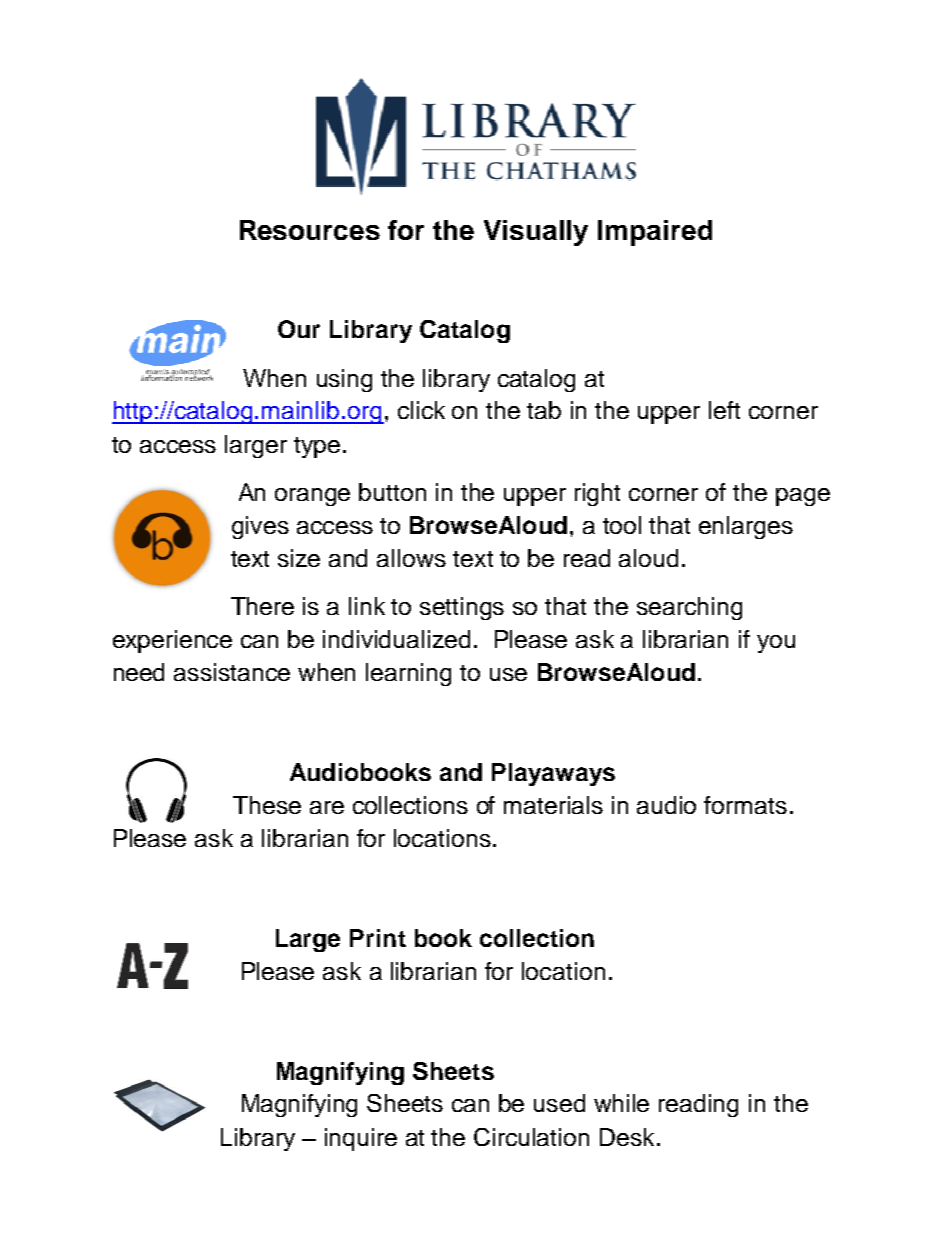 The image size is (952, 1233). What do you see at coordinates (421, 410) in the document?
I see `click` at bounding box center [421, 410].
